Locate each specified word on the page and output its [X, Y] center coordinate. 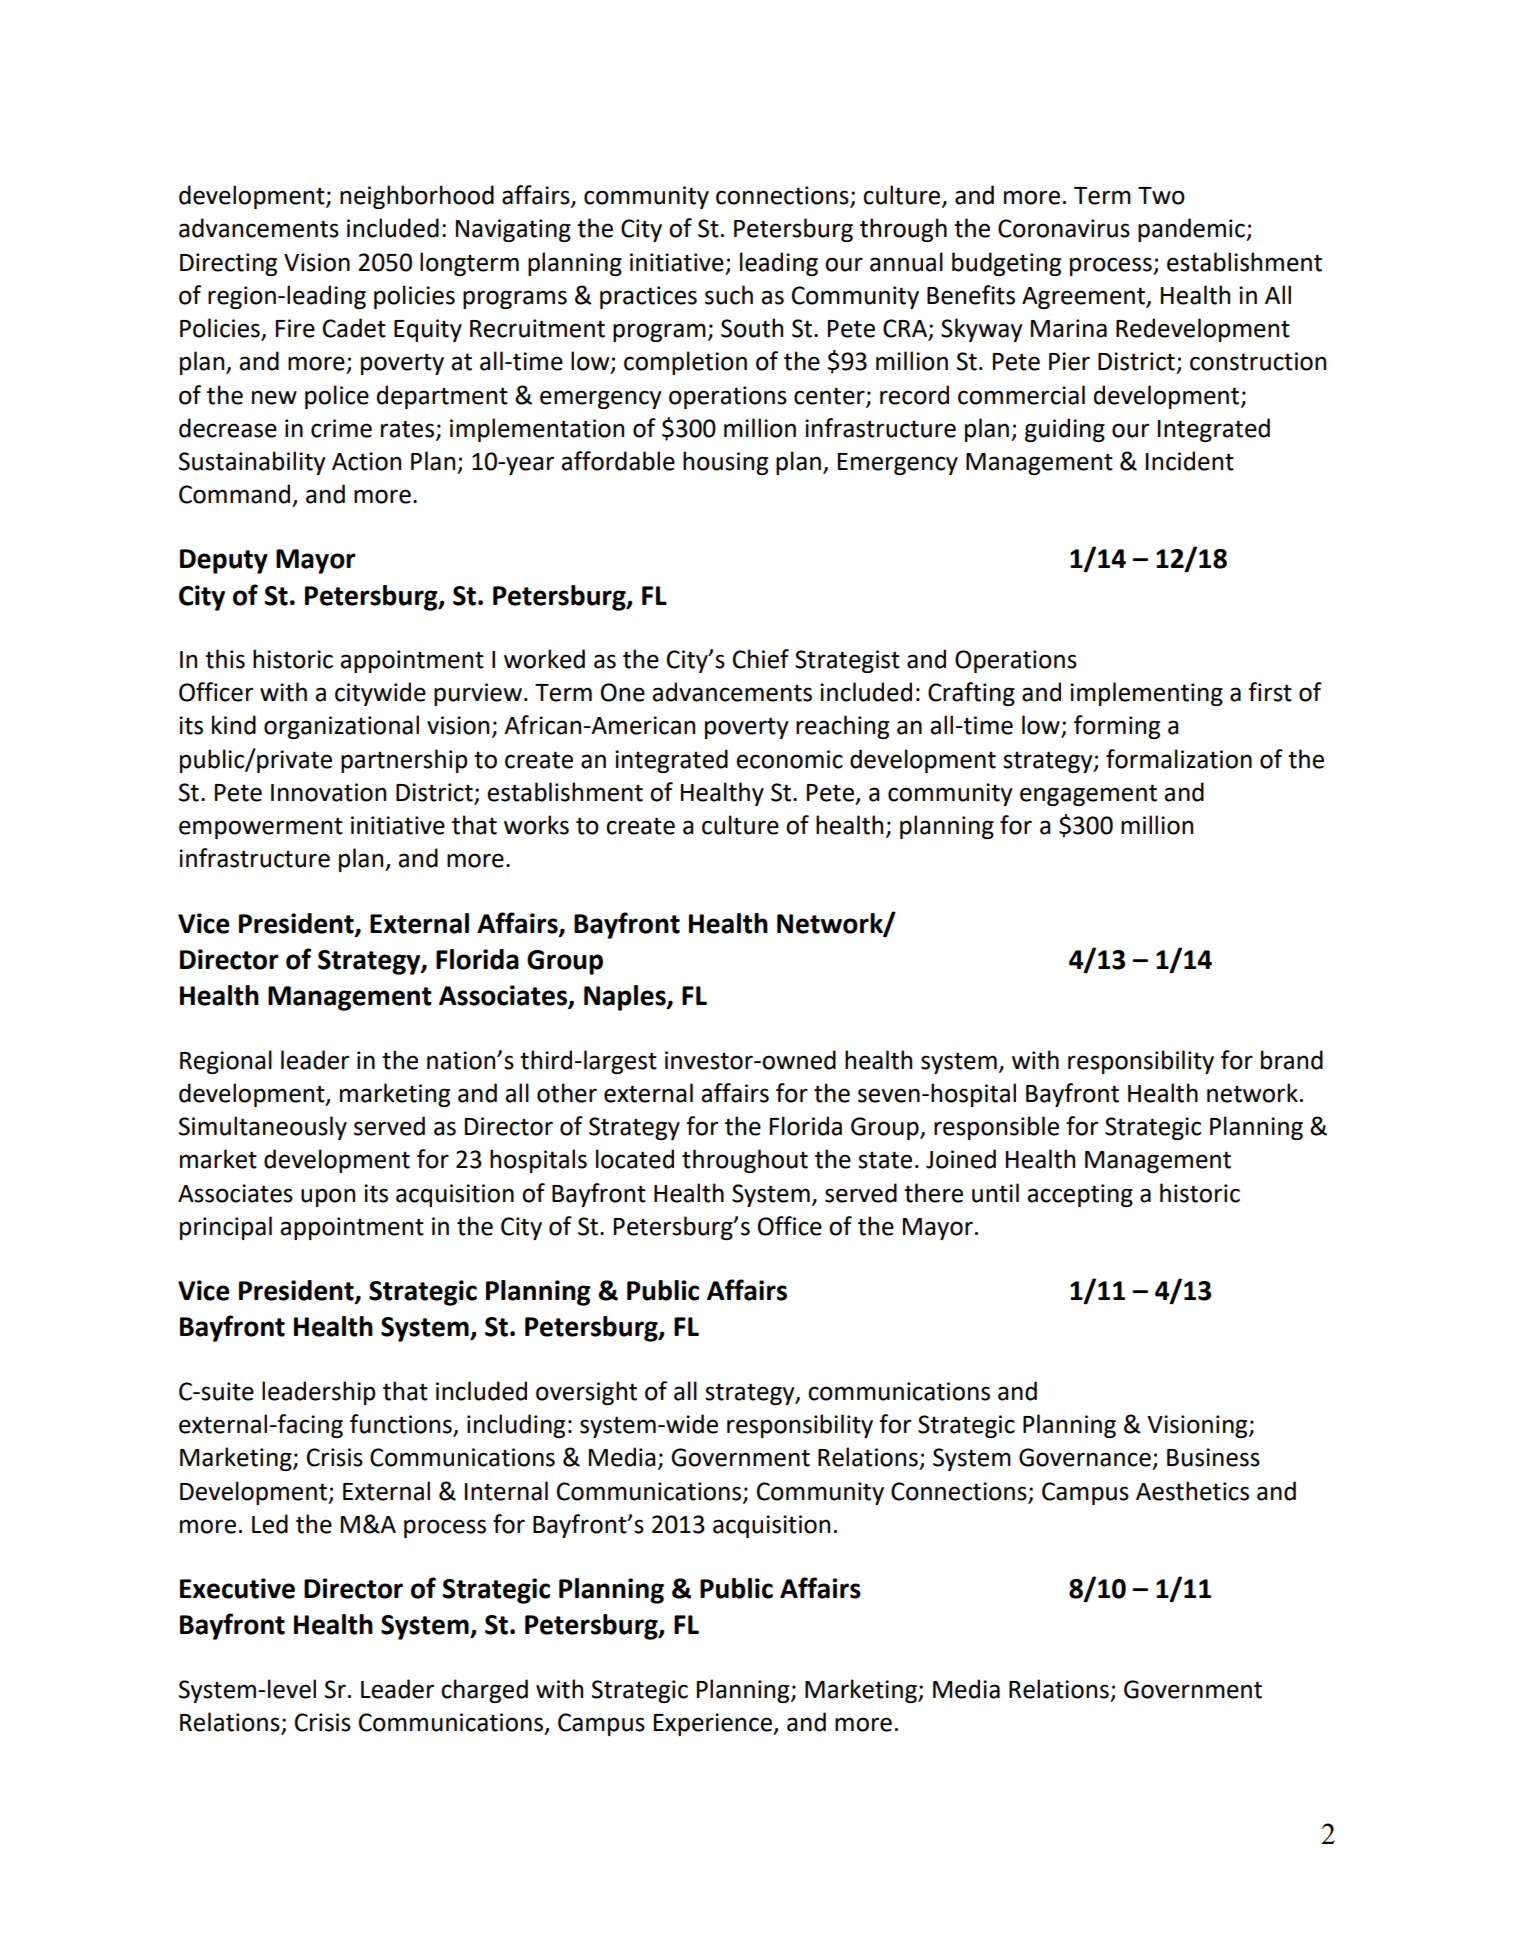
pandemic [1192, 230]
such [729, 295]
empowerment [261, 828]
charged [484, 1691]
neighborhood [417, 197]
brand [1292, 1060]
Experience [714, 1724]
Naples [626, 998]
